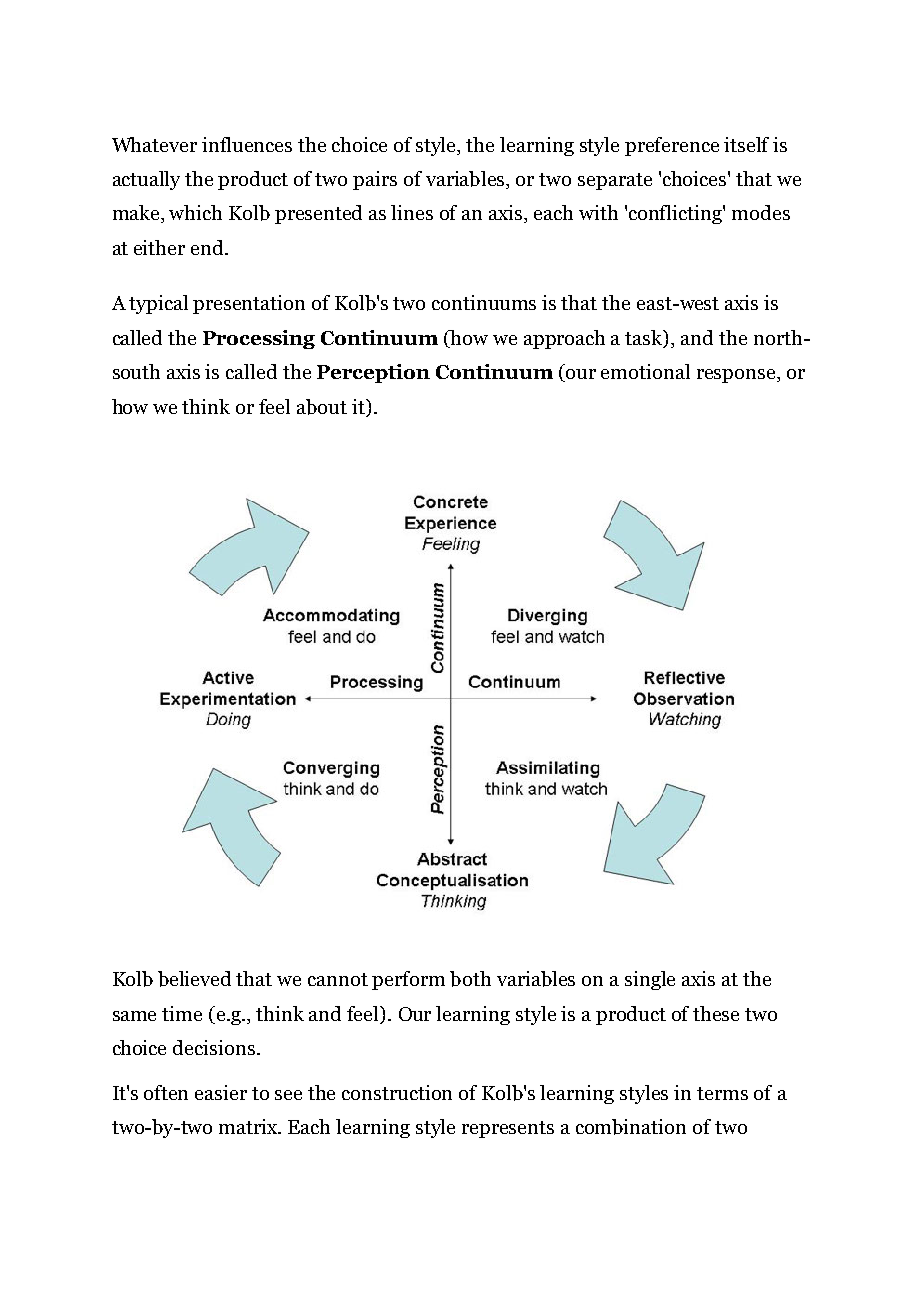 The image size is (924, 1308). What do you see at coordinates (650, 980) in the screenshot?
I see `single` at bounding box center [650, 980].
